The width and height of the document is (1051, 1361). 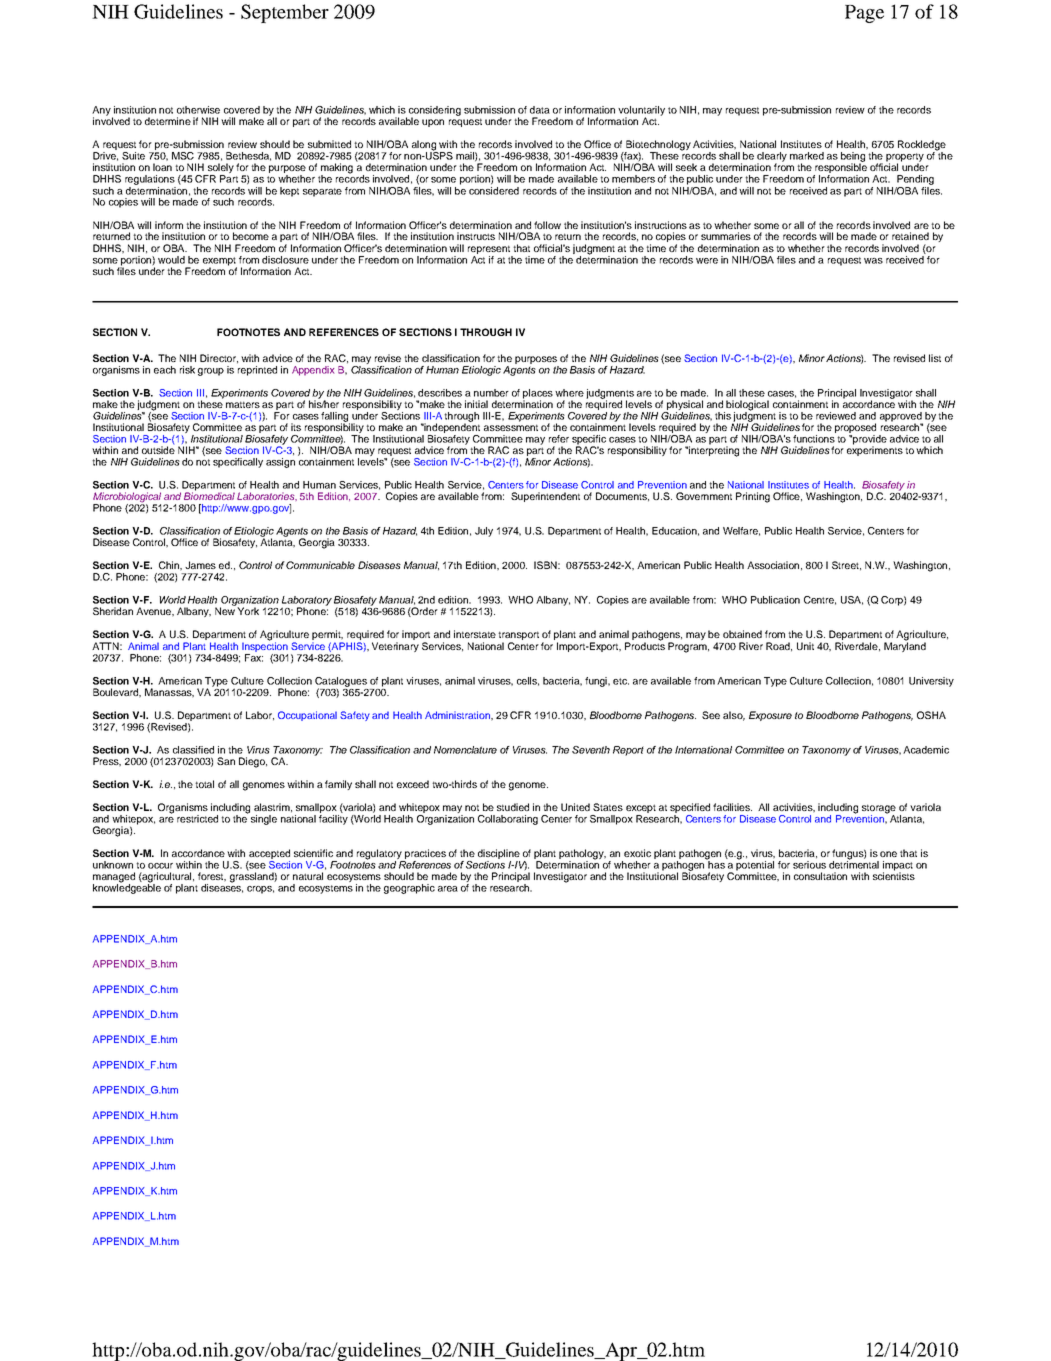 I want to click on September, so click(x=285, y=13).
